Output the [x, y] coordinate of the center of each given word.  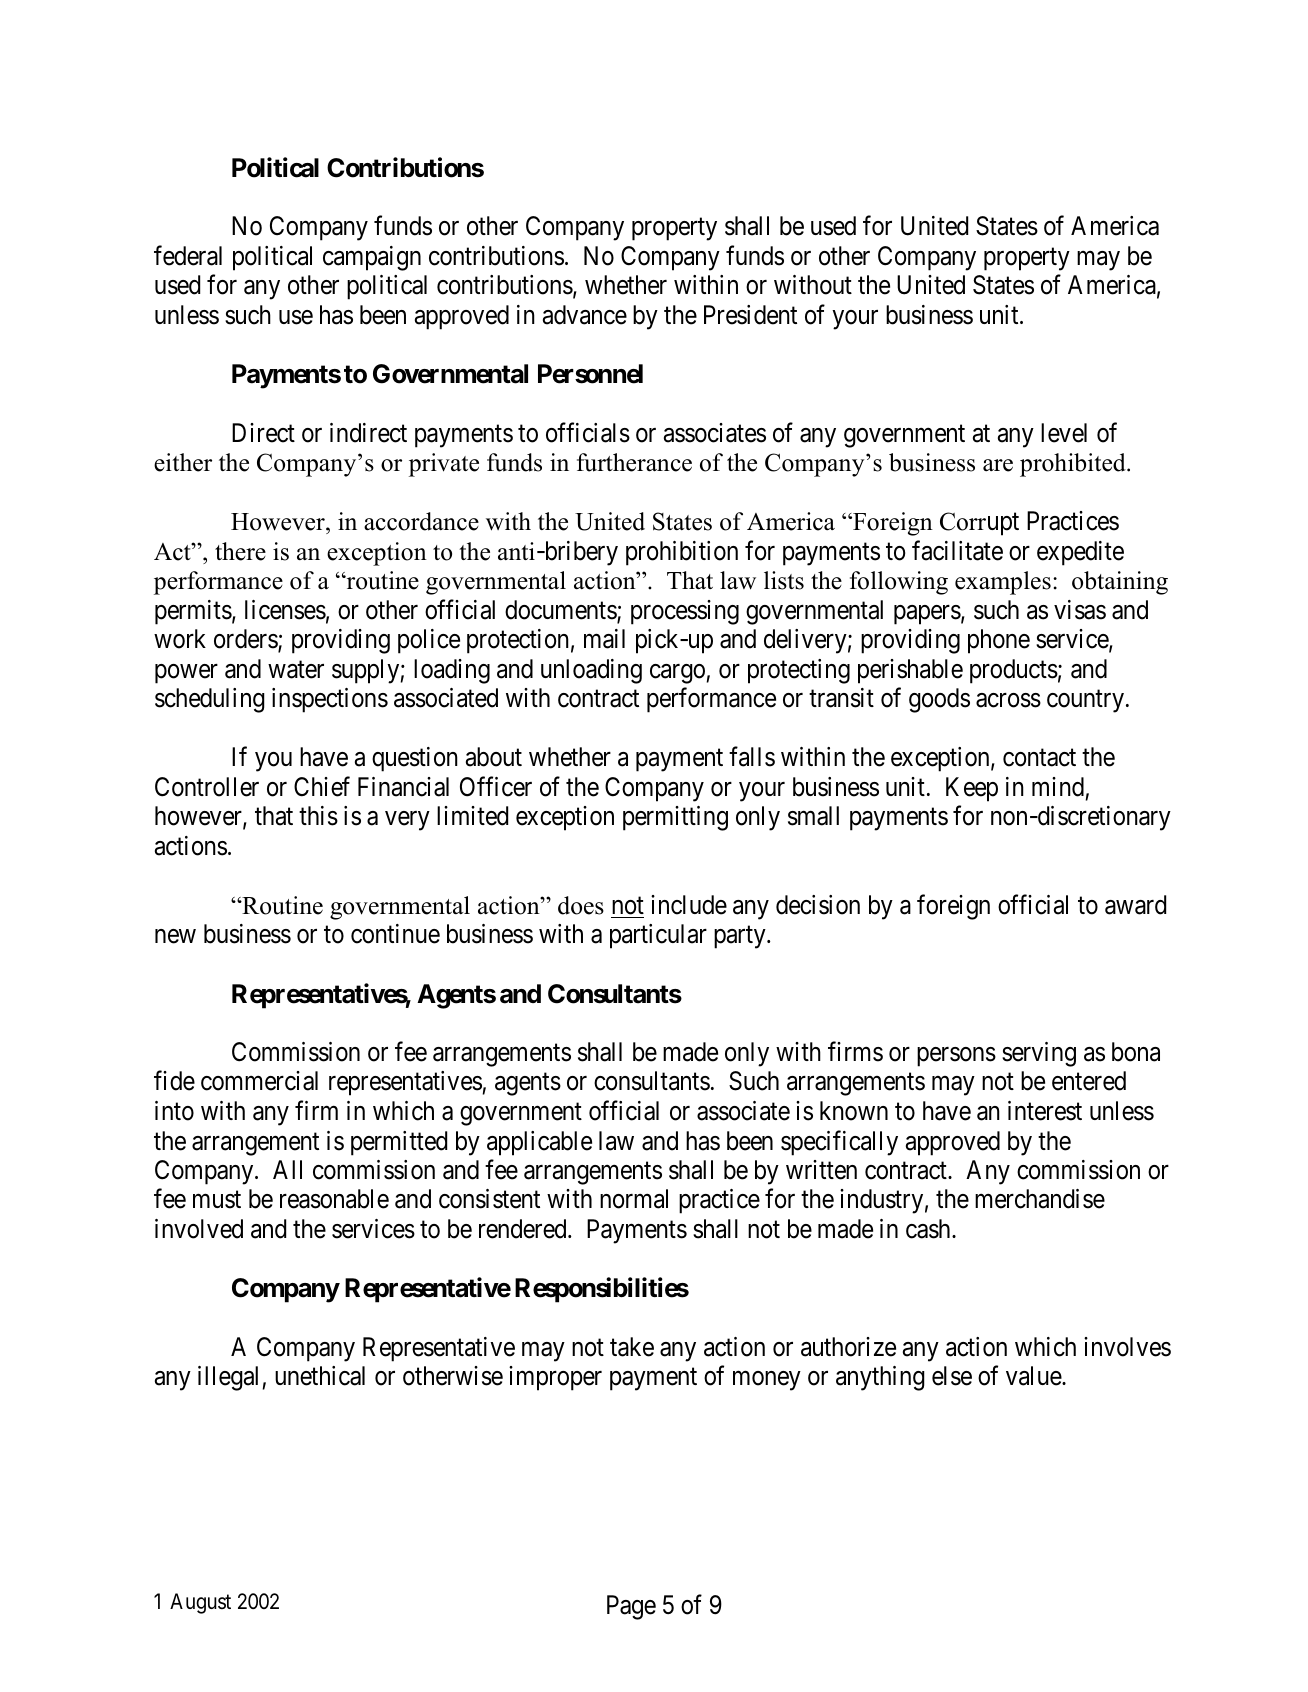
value [1034, 1376]
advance [585, 315]
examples [1003, 583]
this [318, 816]
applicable [539, 1143]
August [200, 1603]
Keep [972, 789]
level [1064, 433]
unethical [320, 1376]
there [240, 551]
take [632, 1347]
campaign [372, 258]
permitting [675, 818]
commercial [259, 1081]
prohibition [682, 553]
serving [1039, 1054]
